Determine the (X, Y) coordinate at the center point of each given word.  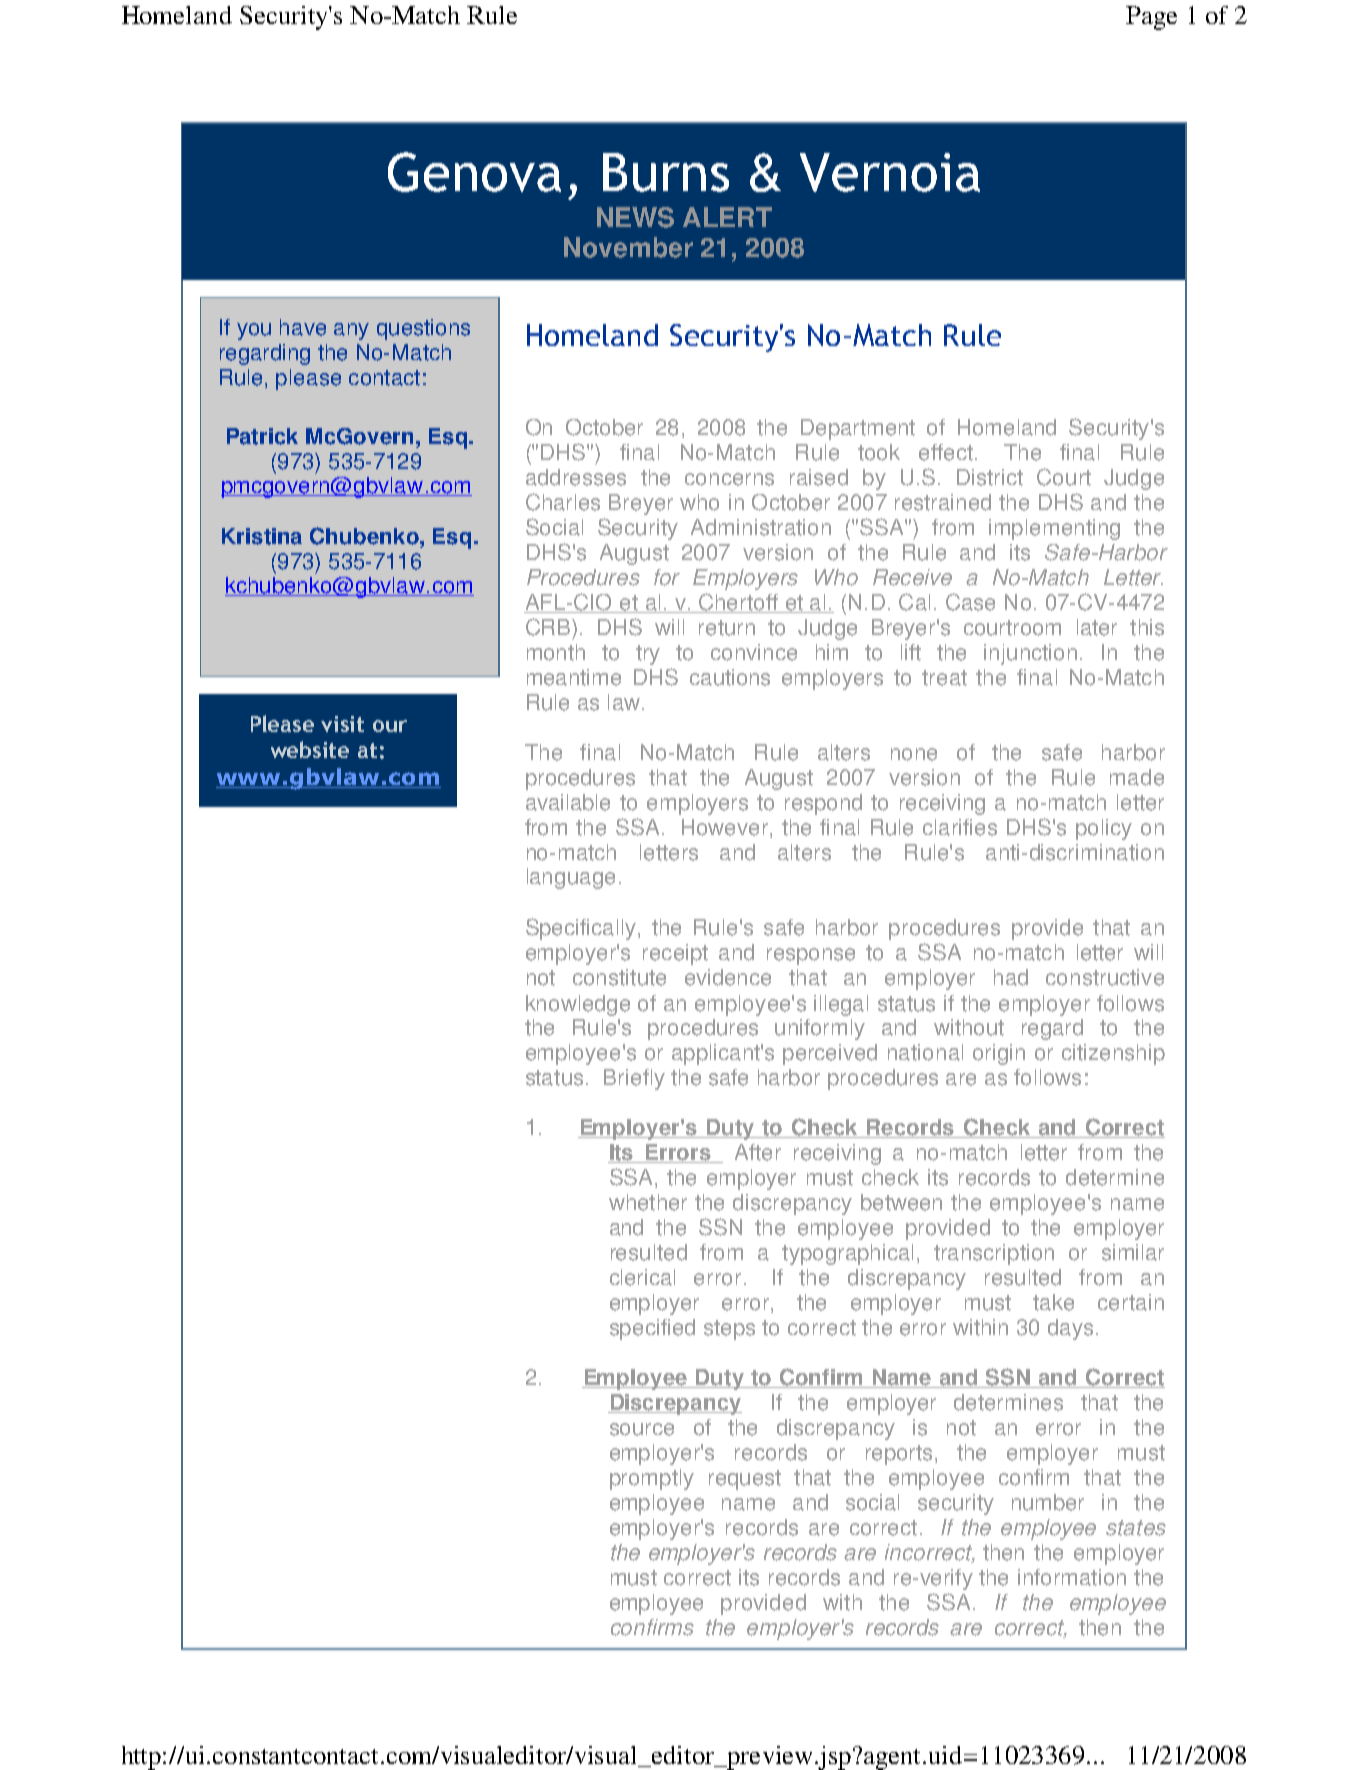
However (725, 827)
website (310, 749)
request (745, 1480)
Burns (666, 172)
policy (1104, 829)
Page (1151, 18)
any (351, 331)
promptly (652, 1479)
